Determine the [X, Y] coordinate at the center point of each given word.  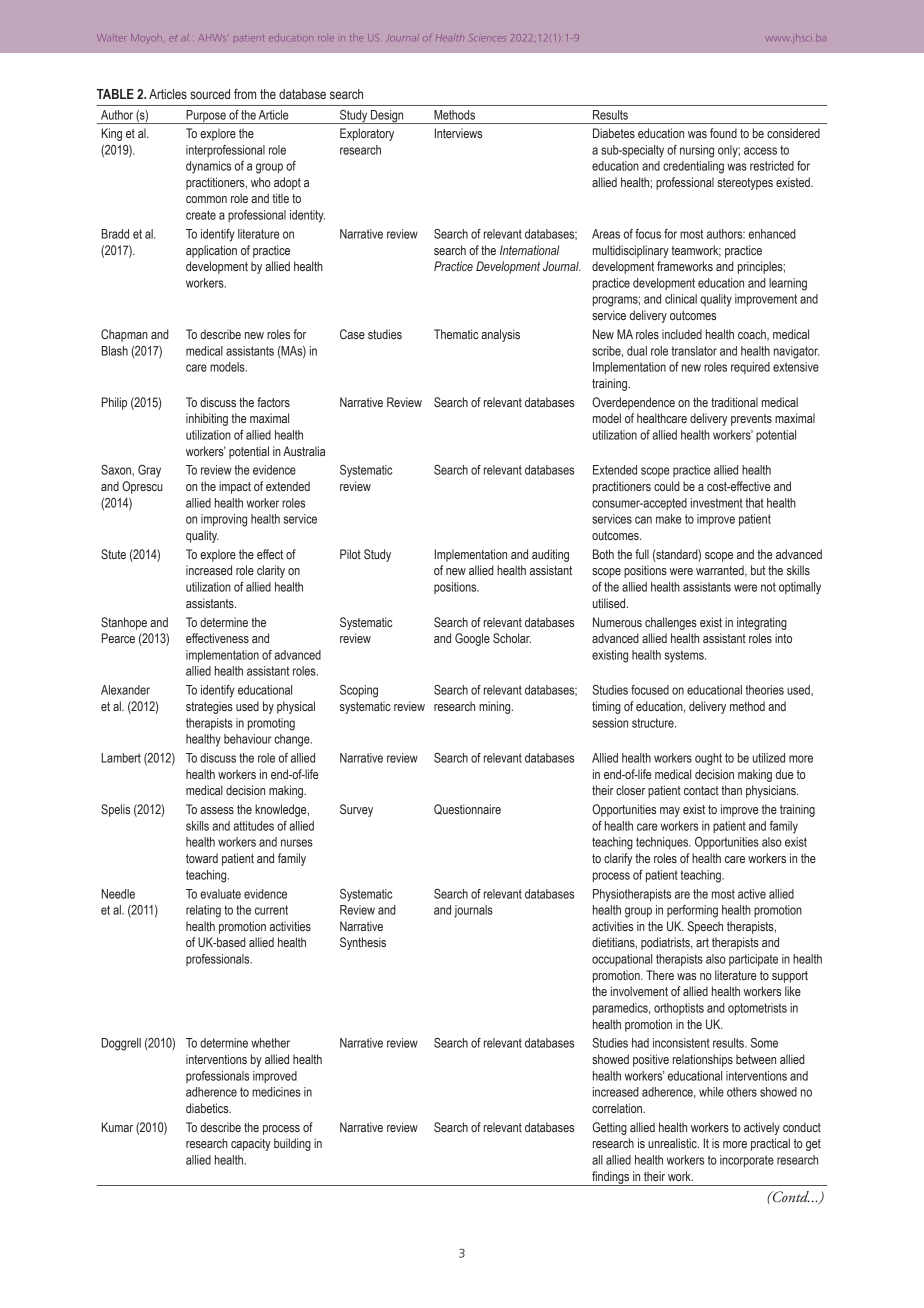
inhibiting [207, 419]
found [723, 133]
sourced [210, 94]
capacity [251, 1144]
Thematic [456, 334]
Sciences [488, 37]
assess [217, 810]
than [731, 790]
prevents [751, 420]
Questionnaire [467, 809]
